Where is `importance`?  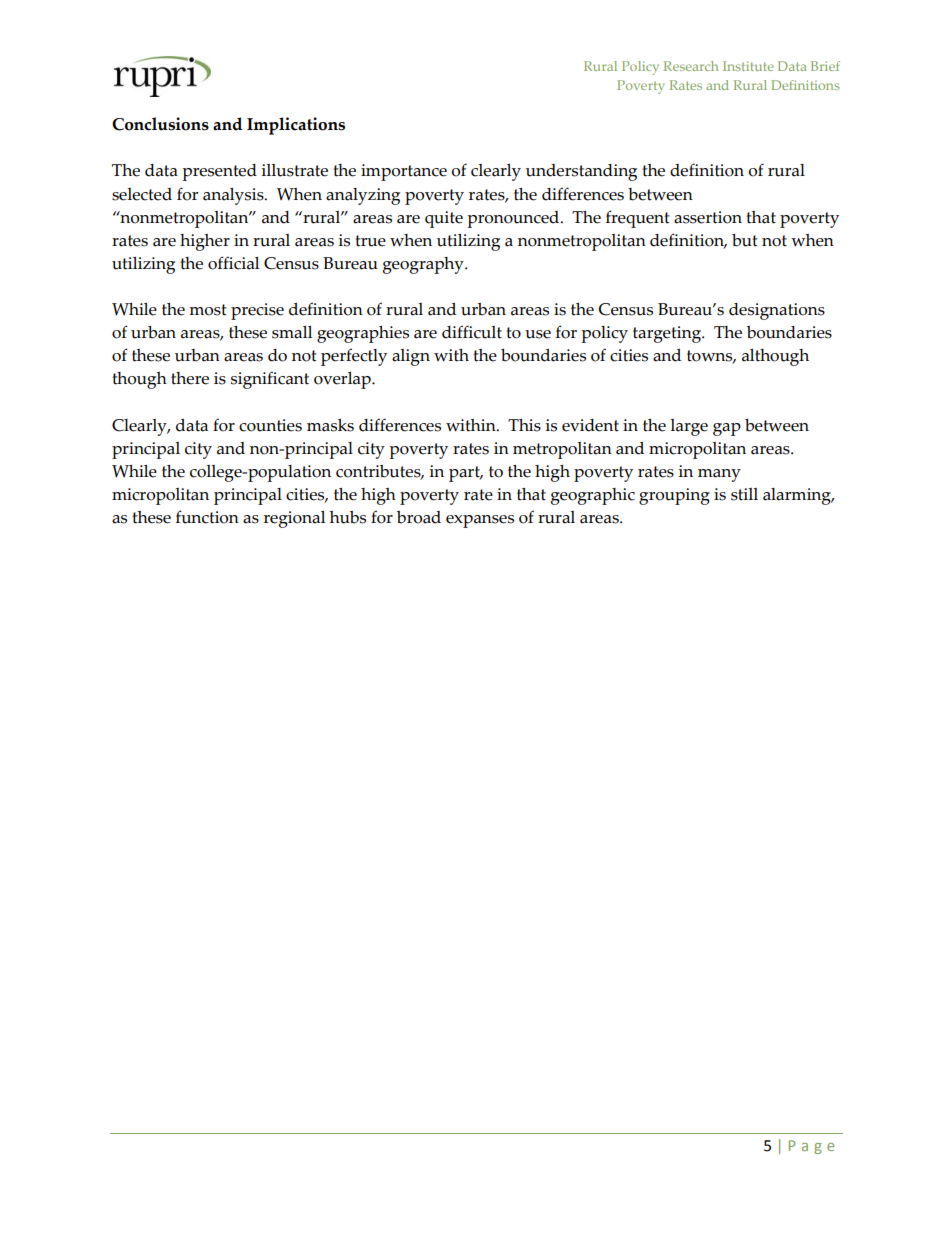
importance is located at coordinates (404, 172).
